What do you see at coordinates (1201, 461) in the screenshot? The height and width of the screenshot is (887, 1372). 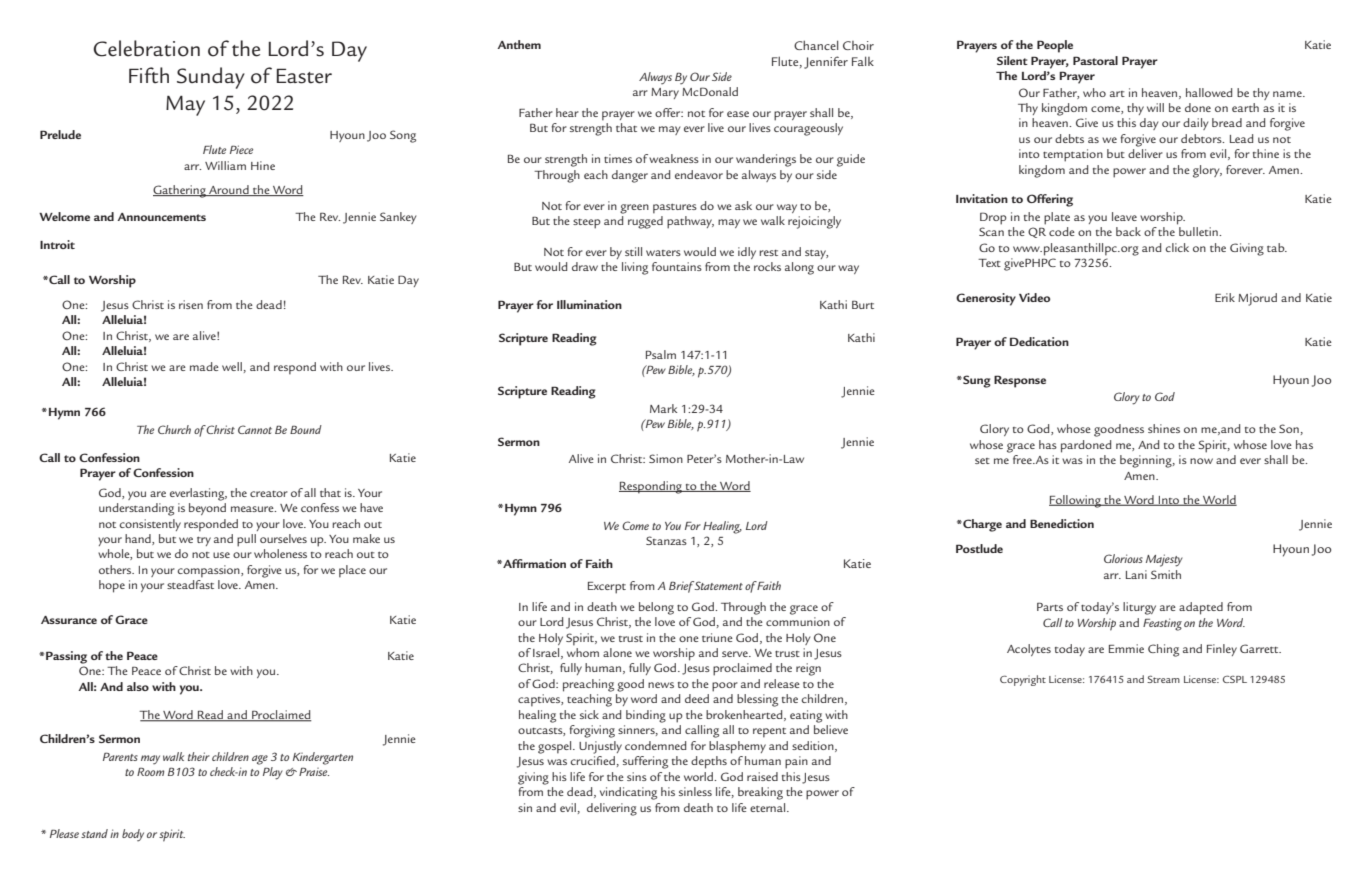 I see `now` at bounding box center [1201, 461].
